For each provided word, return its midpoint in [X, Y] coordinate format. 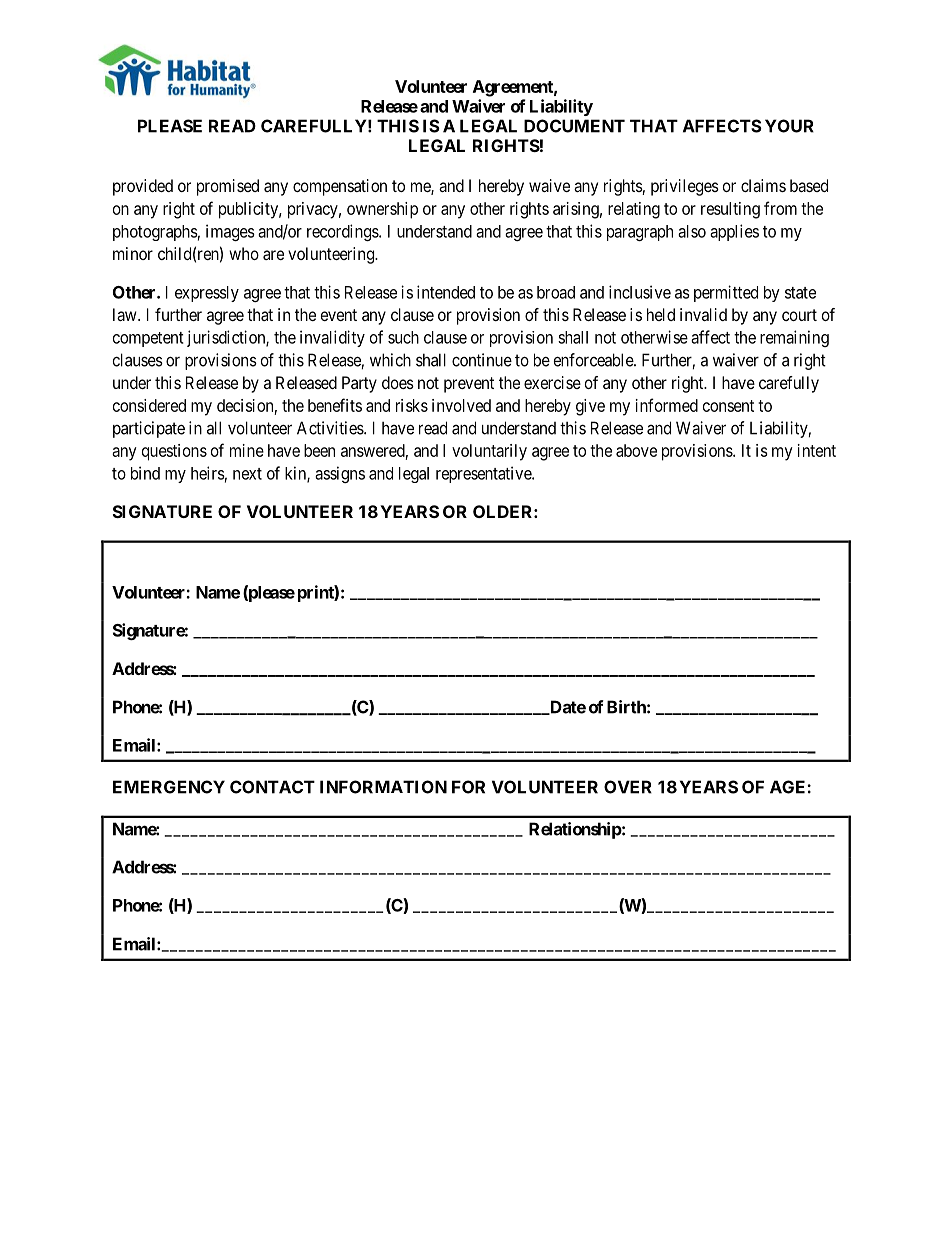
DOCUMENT [574, 126]
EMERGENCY [169, 787]
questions [174, 452]
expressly [207, 294]
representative [484, 474]
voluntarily [489, 452]
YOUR [789, 126]
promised [228, 187]
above [636, 450]
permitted [726, 293]
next [247, 474]
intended [446, 292]
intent [817, 450]
